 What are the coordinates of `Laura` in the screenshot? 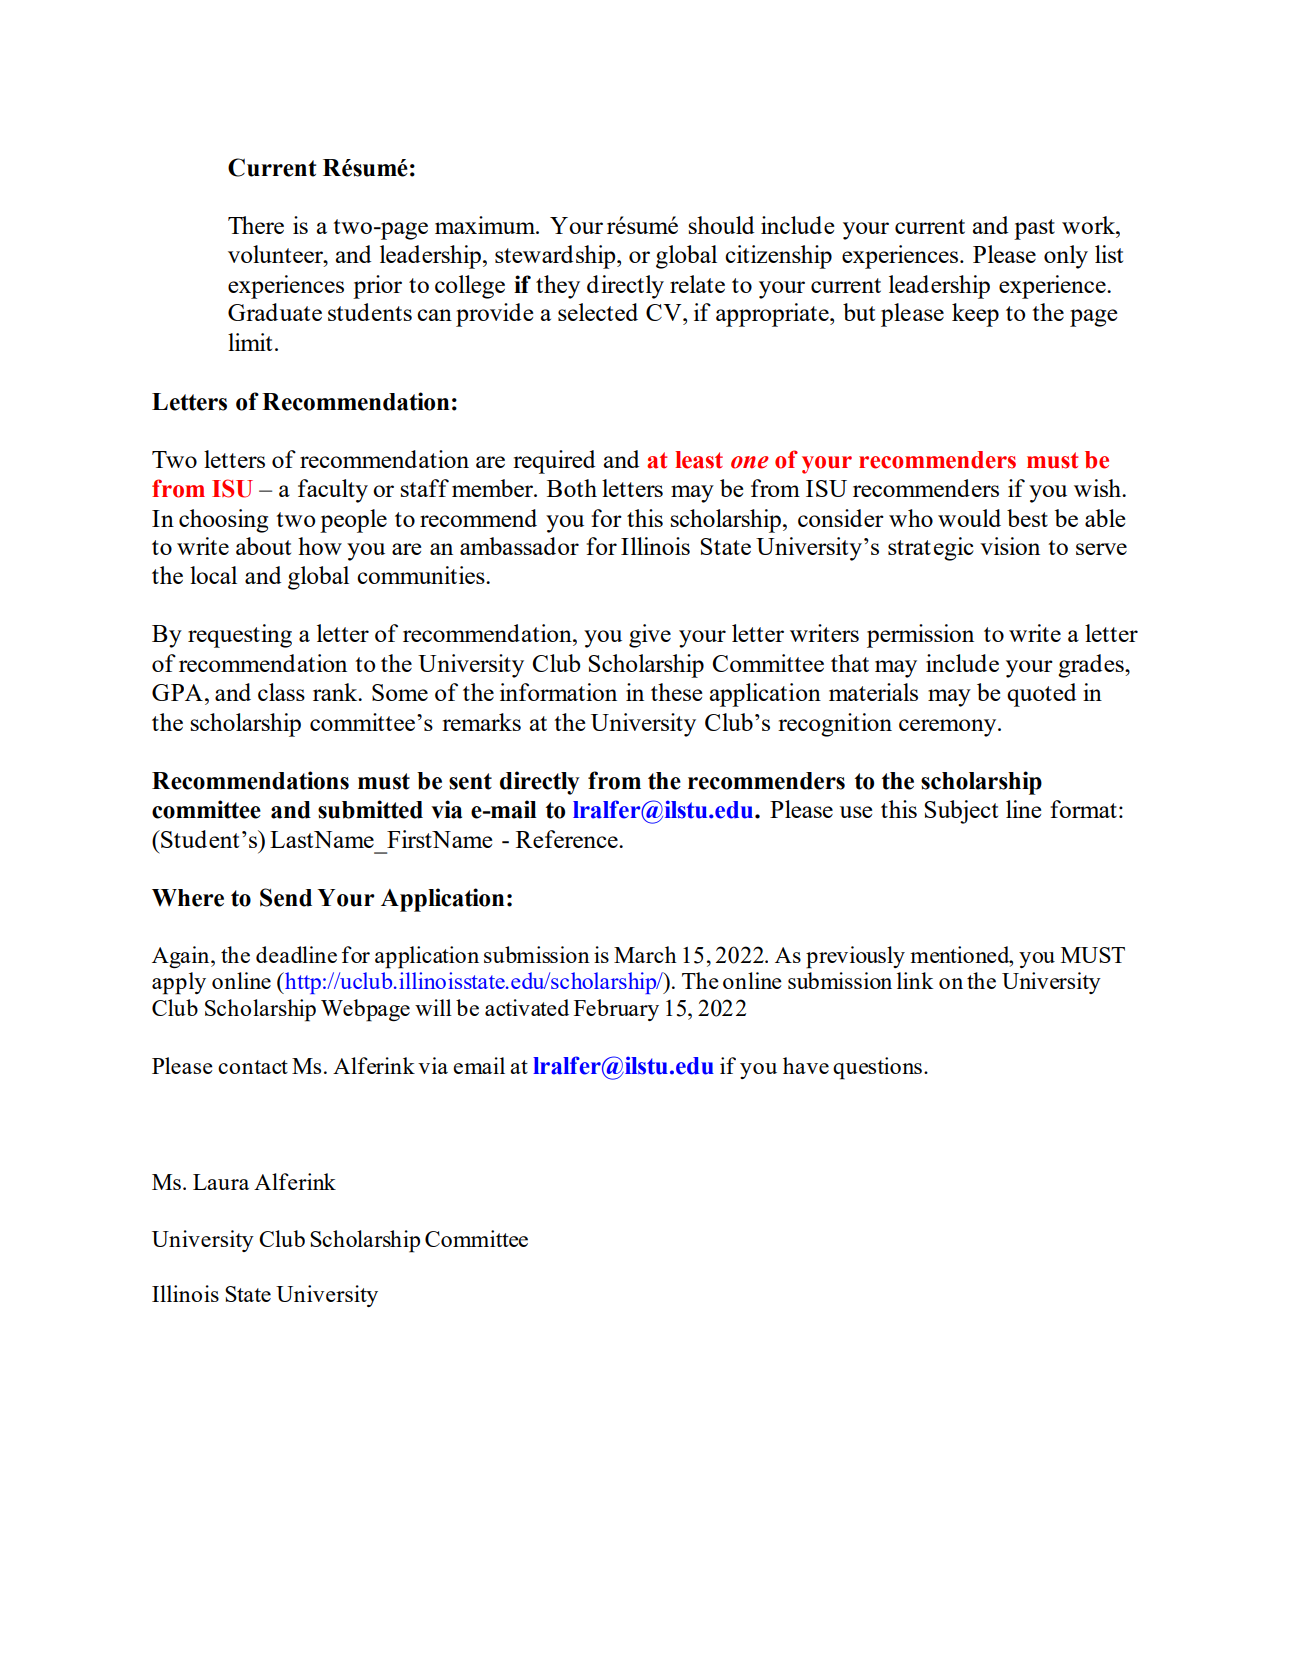 It's located at (221, 1182).
